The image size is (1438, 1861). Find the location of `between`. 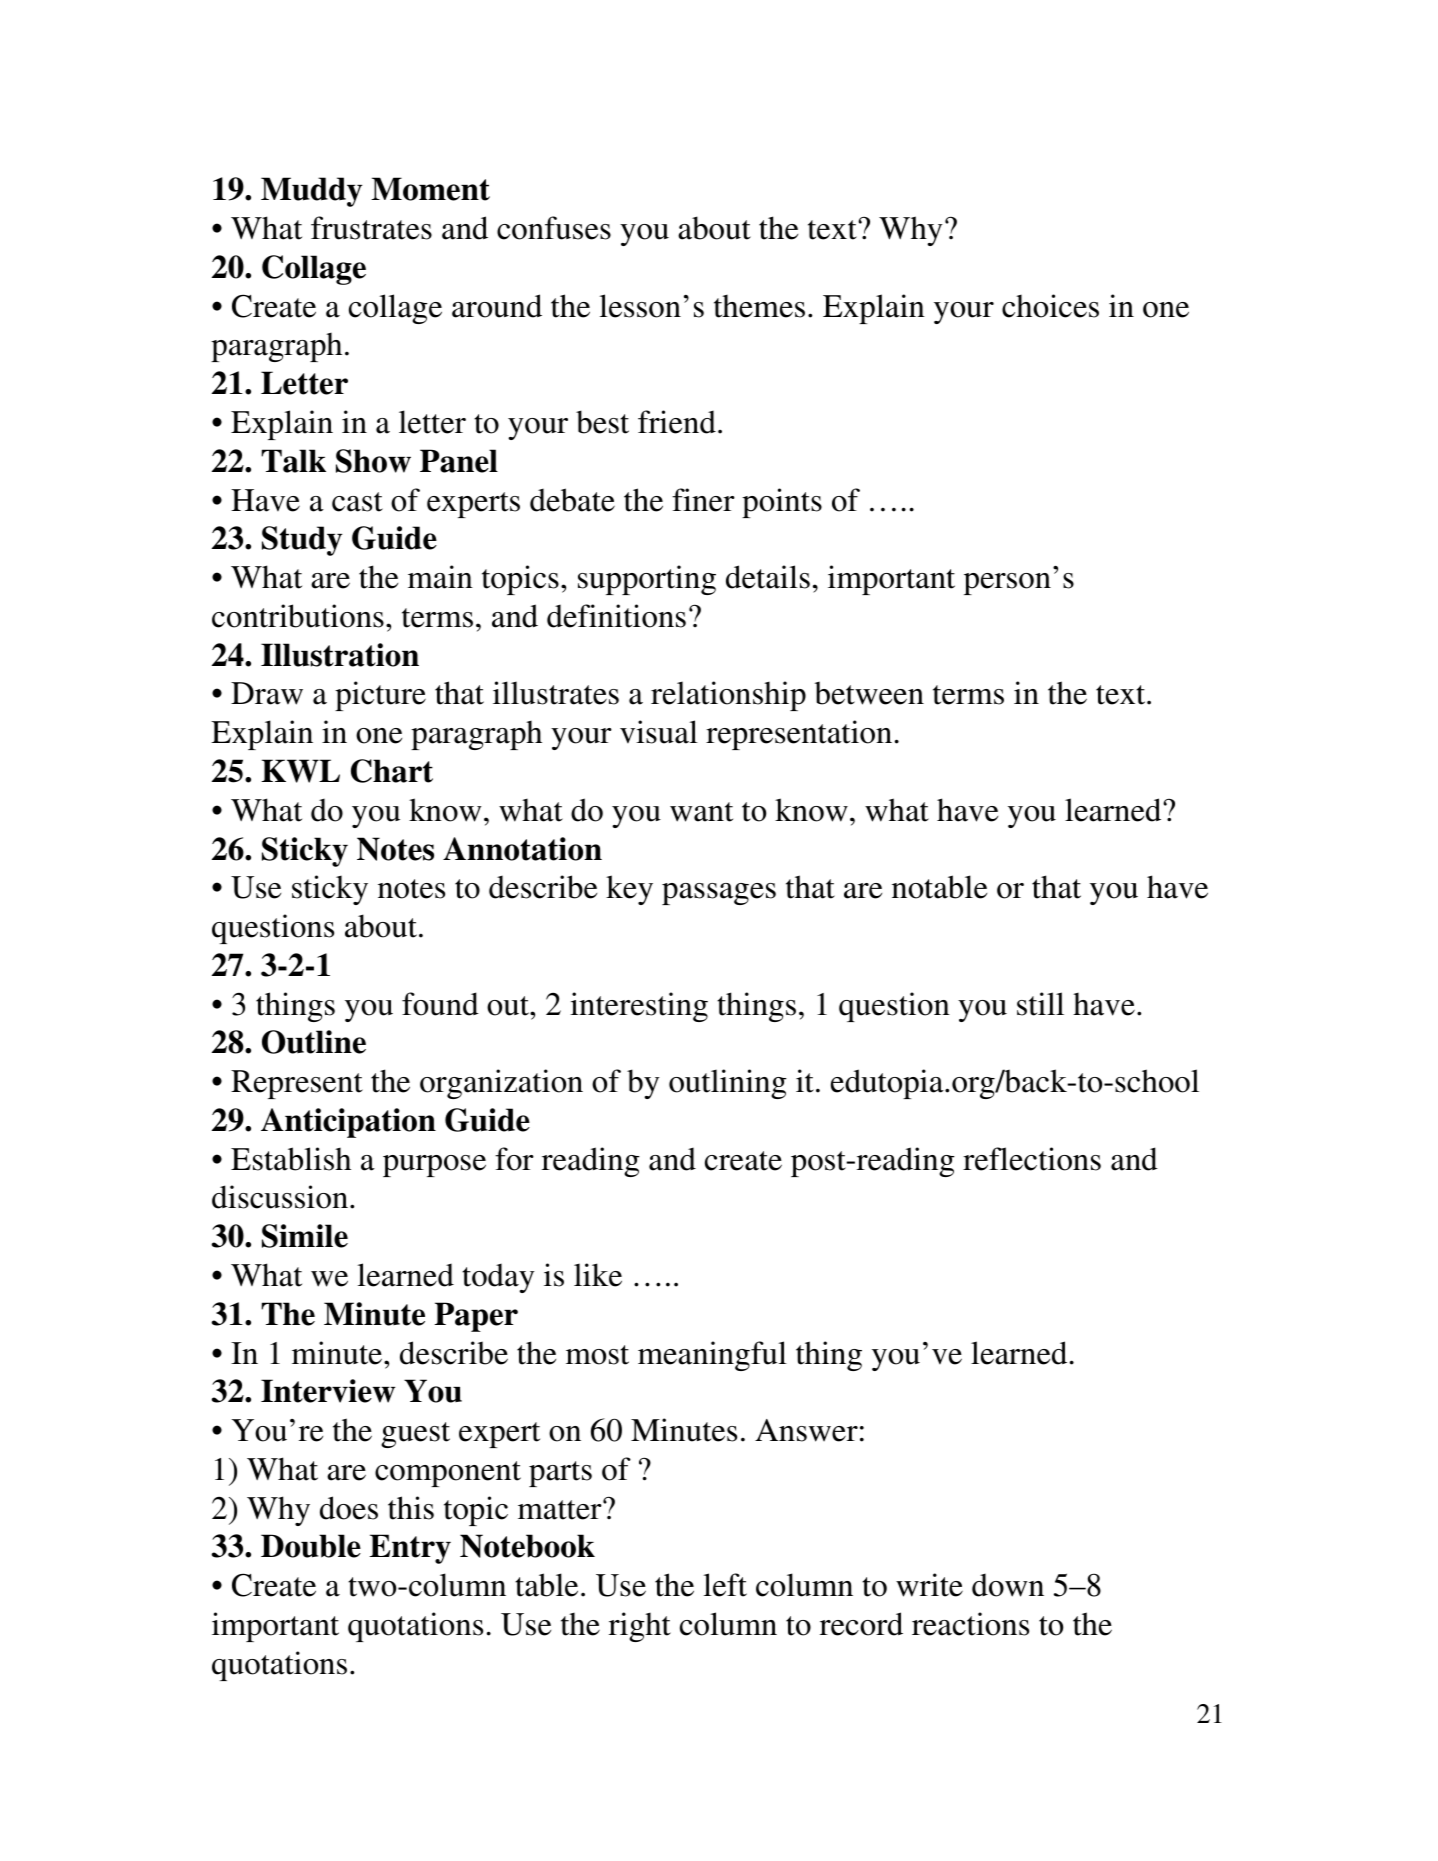

between is located at coordinates (869, 693).
